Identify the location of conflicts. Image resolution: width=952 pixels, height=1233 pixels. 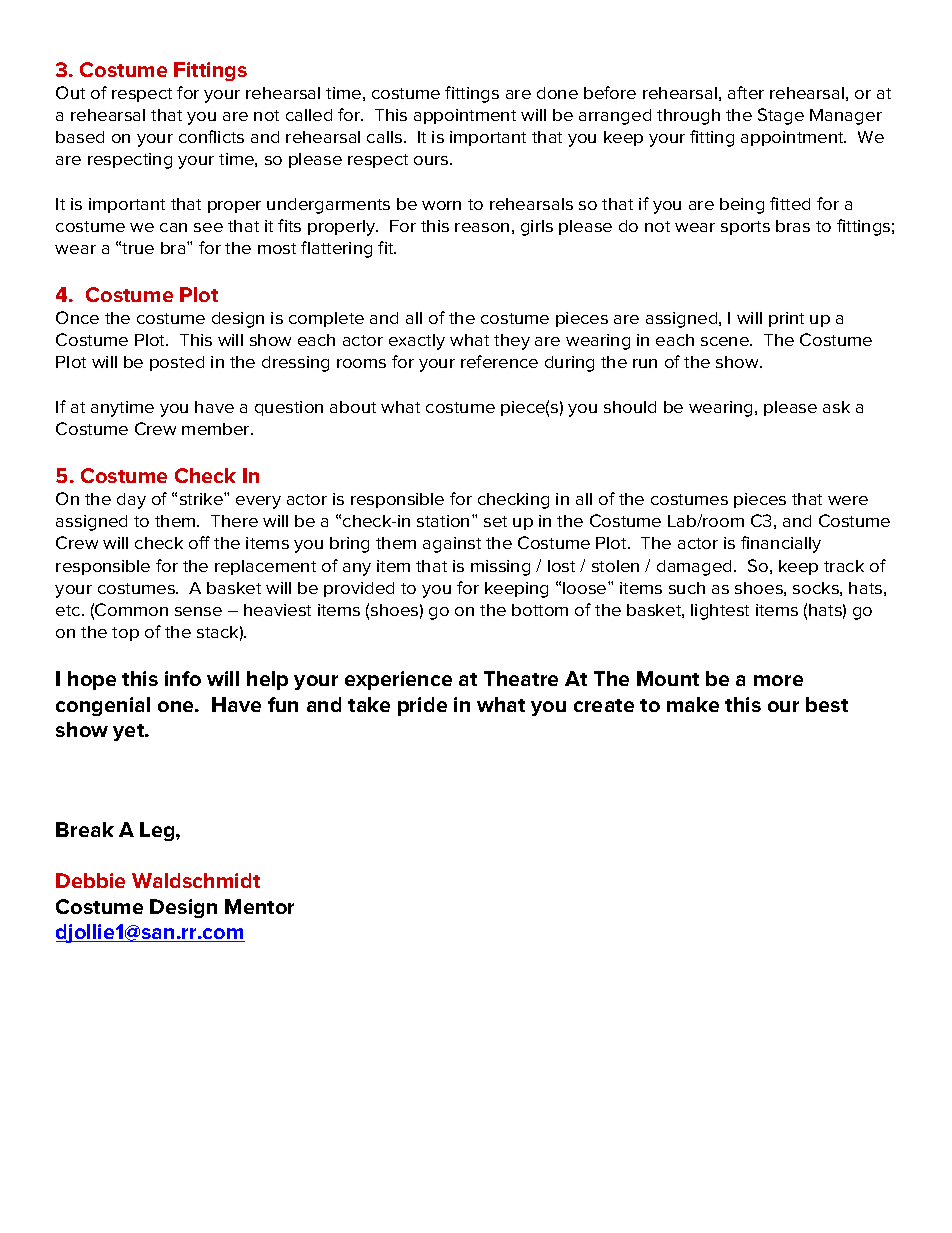
(211, 136).
